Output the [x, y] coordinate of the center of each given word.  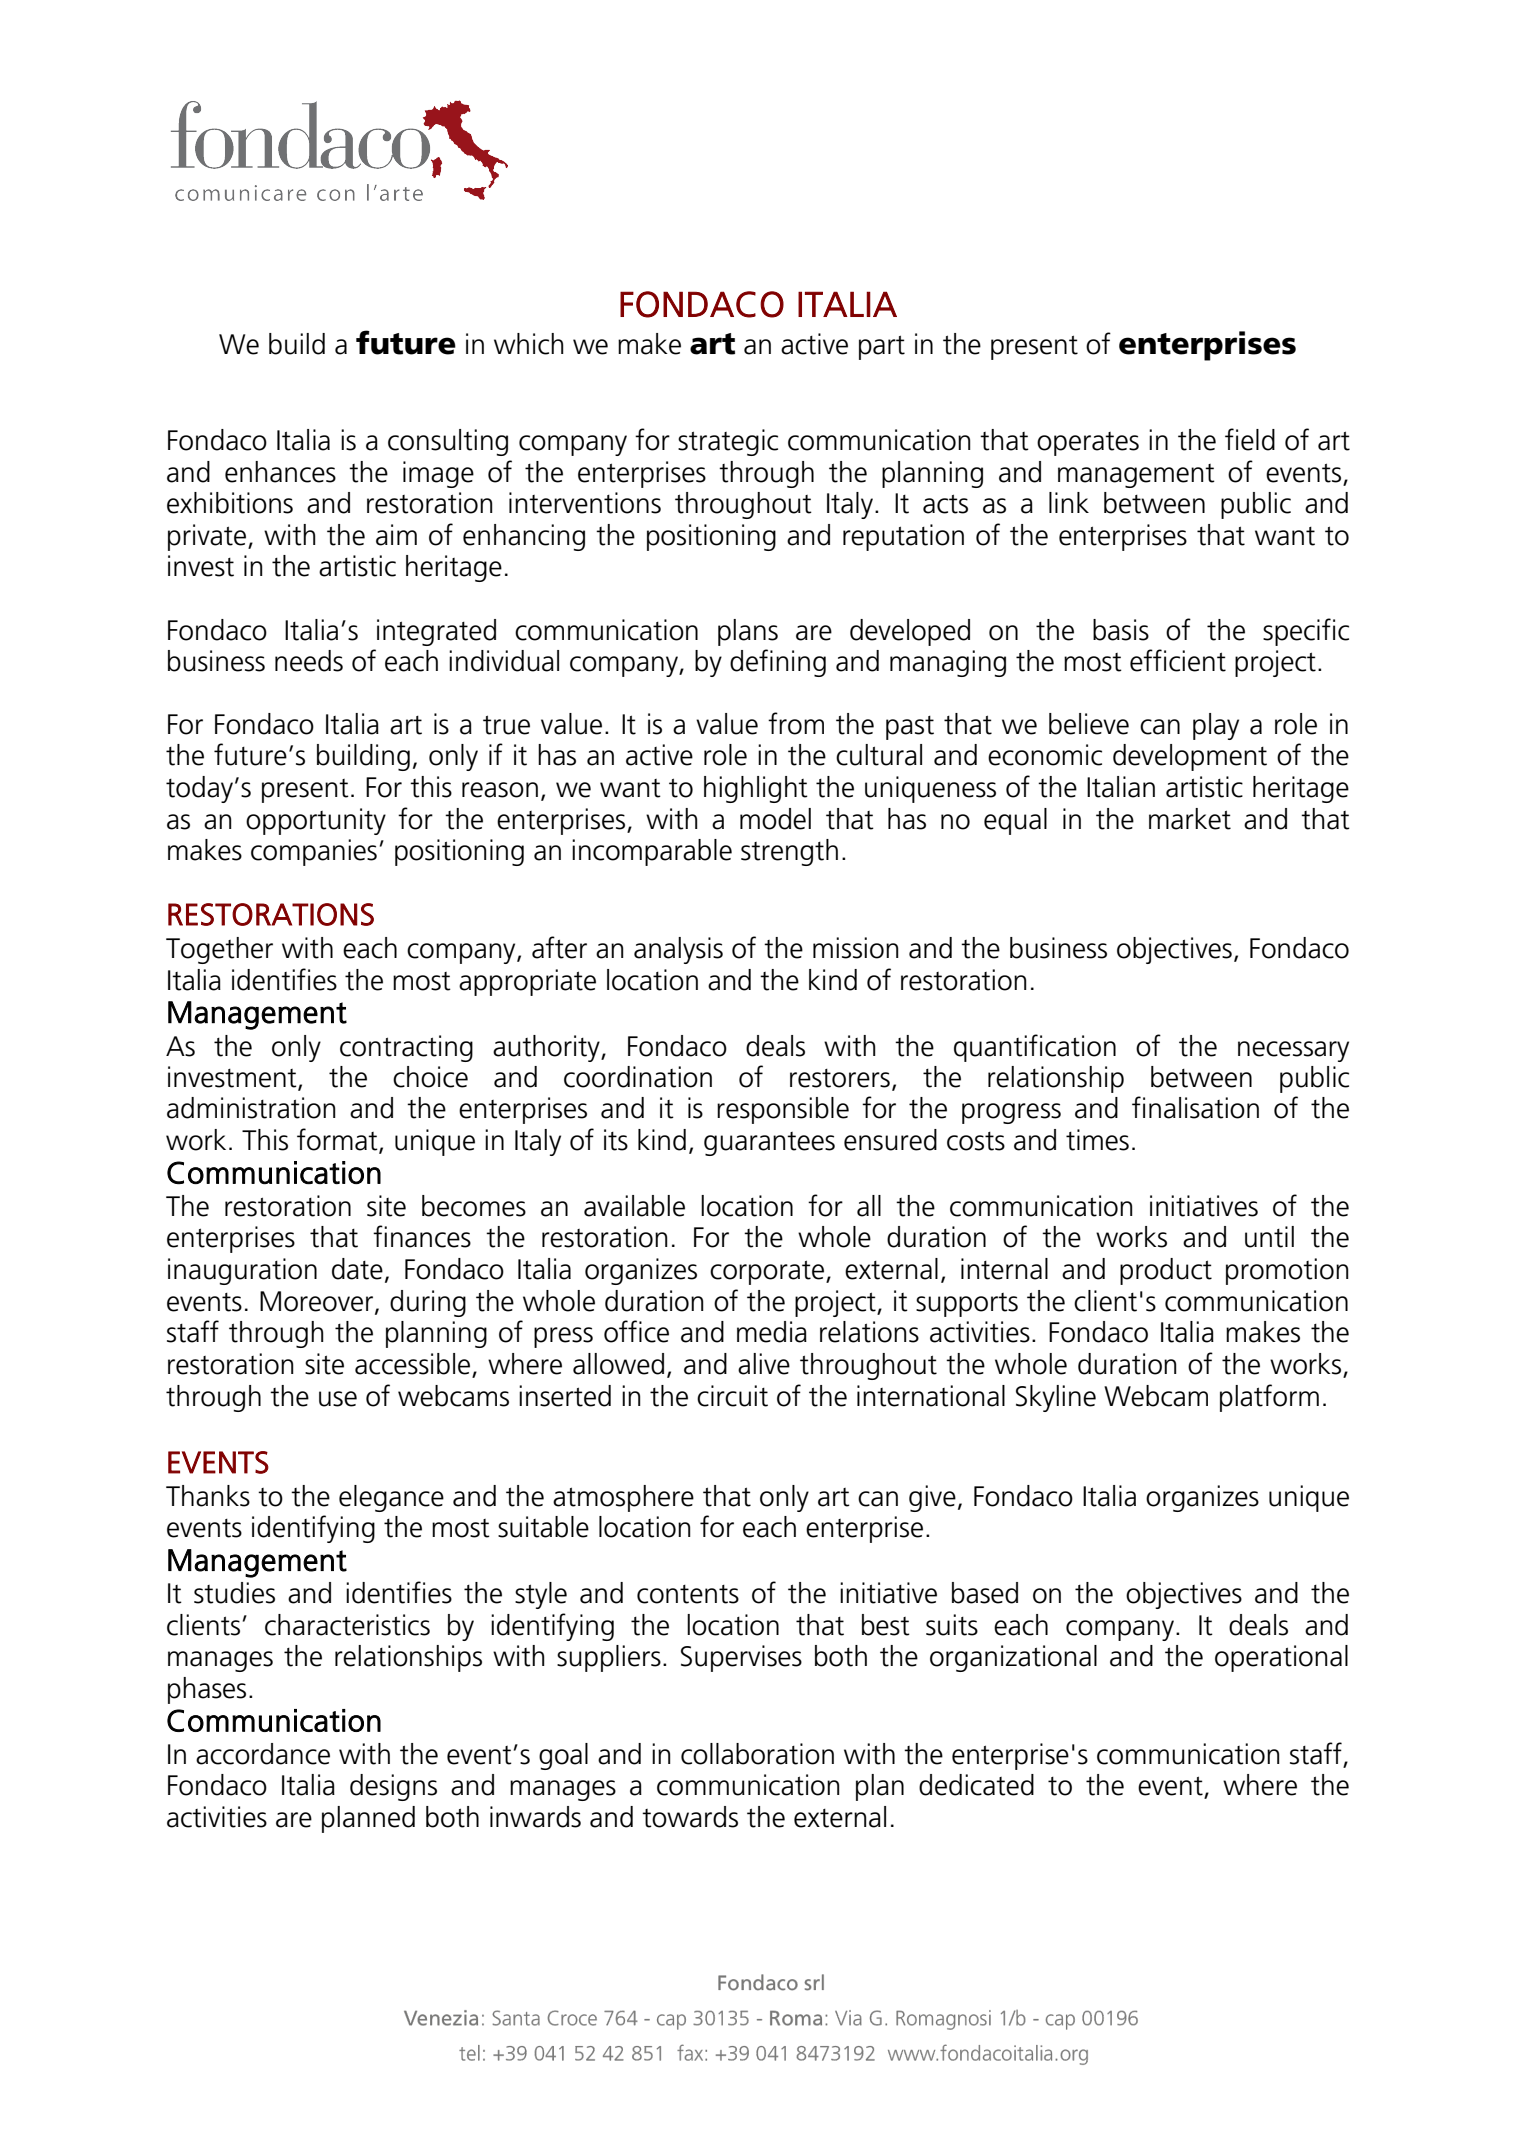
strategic [728, 442]
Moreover [318, 1302]
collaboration [757, 1754]
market [1190, 819]
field [1250, 439]
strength [789, 852]
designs [393, 1787]
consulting [448, 442]
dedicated [976, 1785]
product [1166, 1271]
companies [314, 852]
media [772, 1332]
